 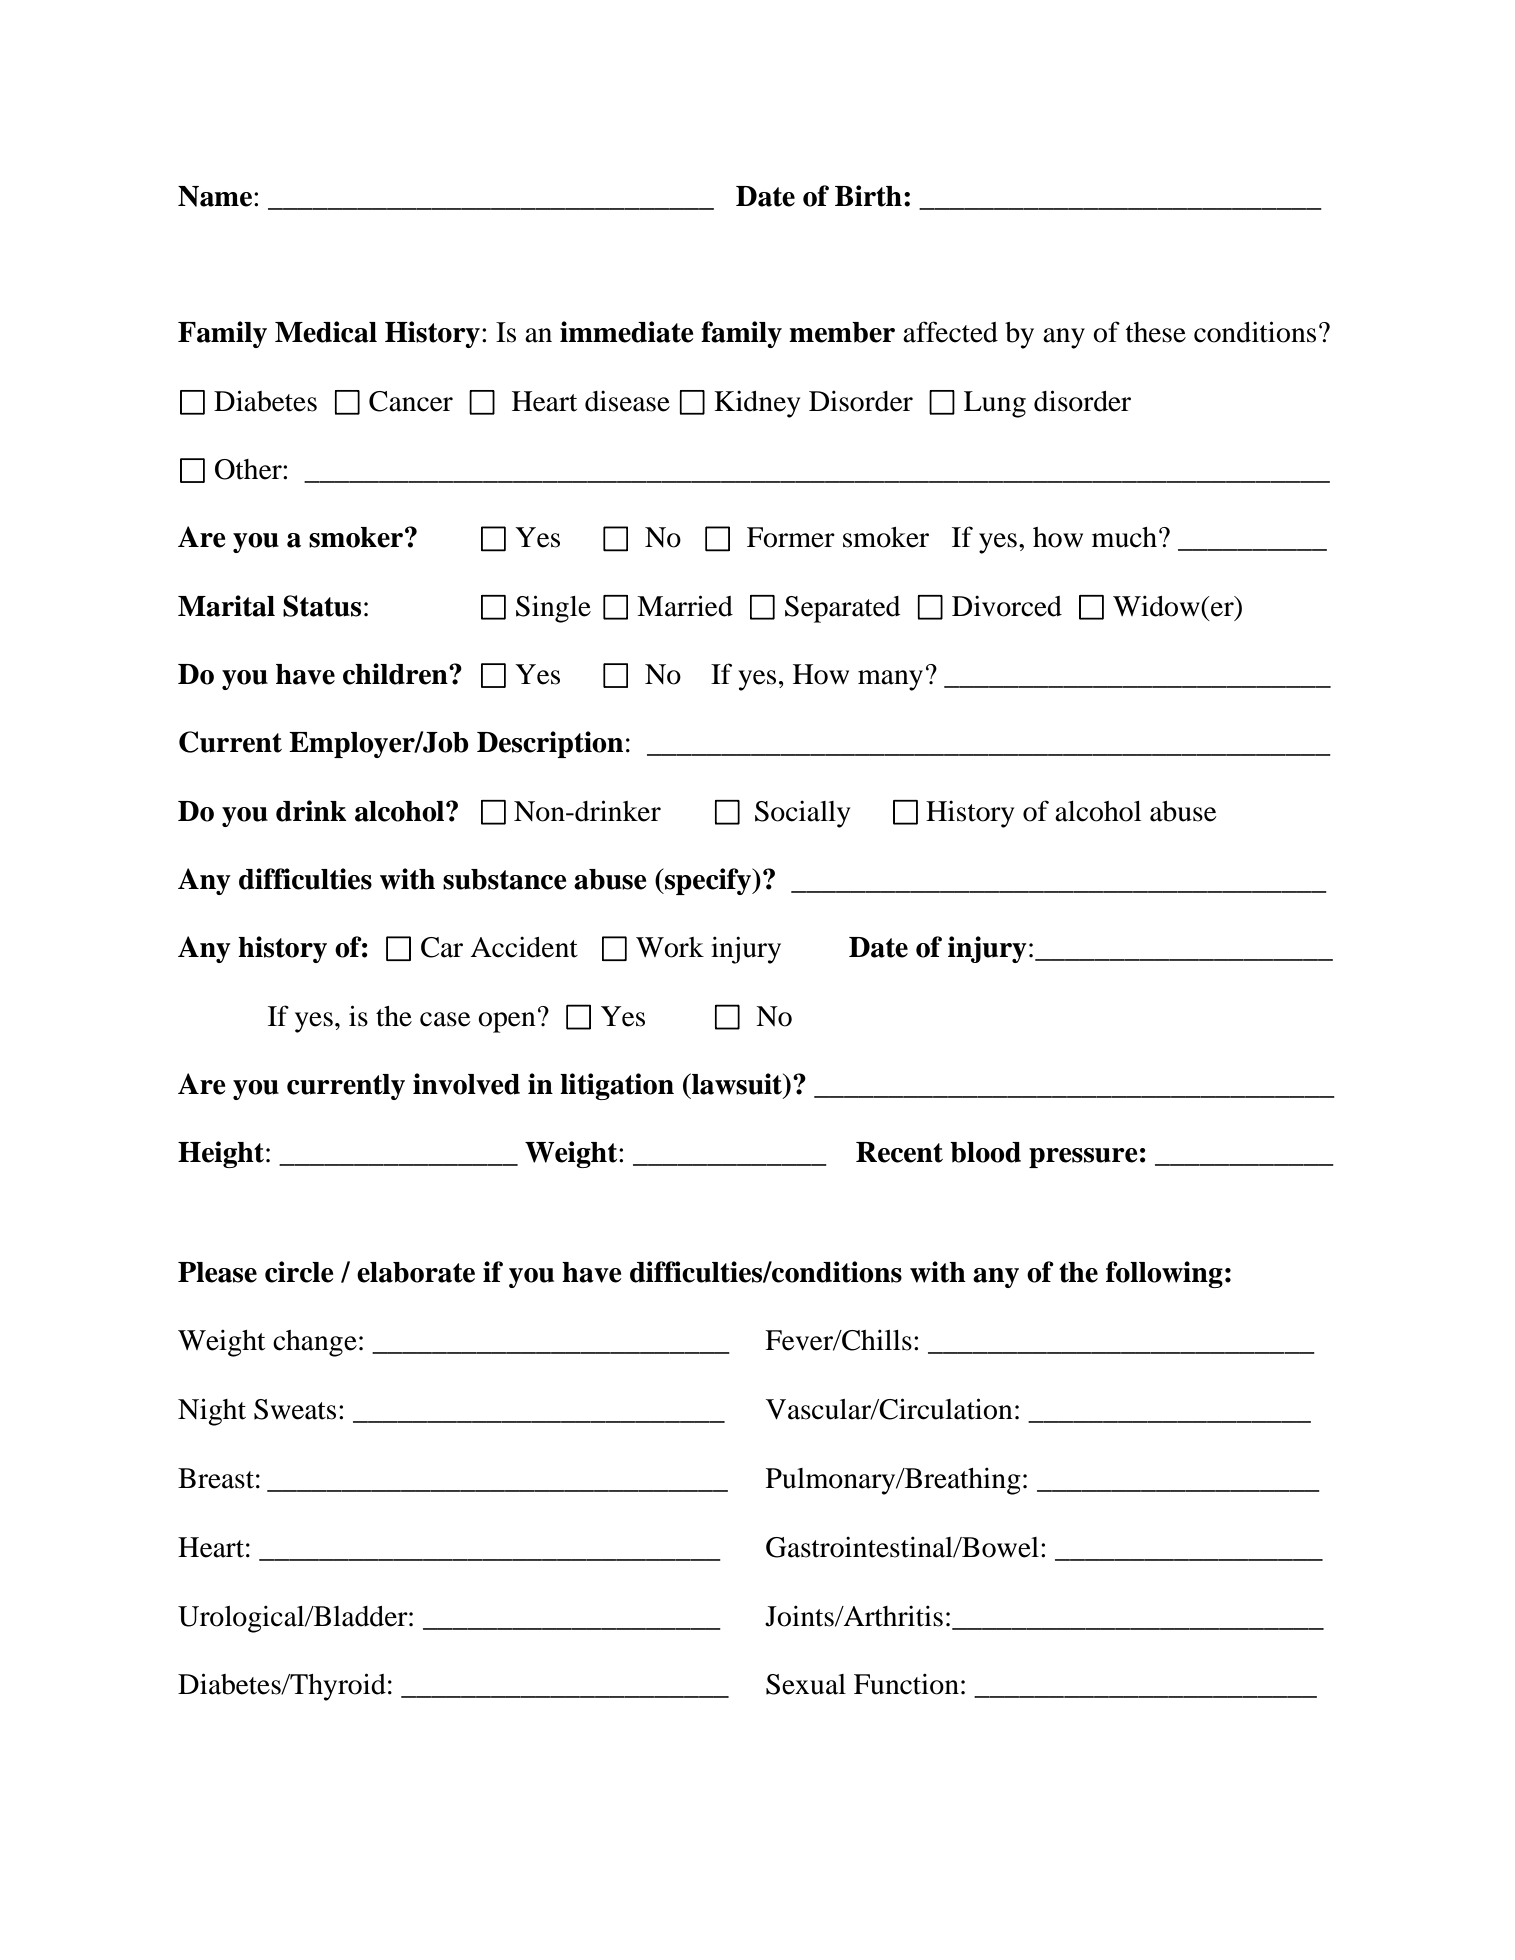 I want to click on blood, so click(x=985, y=1152).
